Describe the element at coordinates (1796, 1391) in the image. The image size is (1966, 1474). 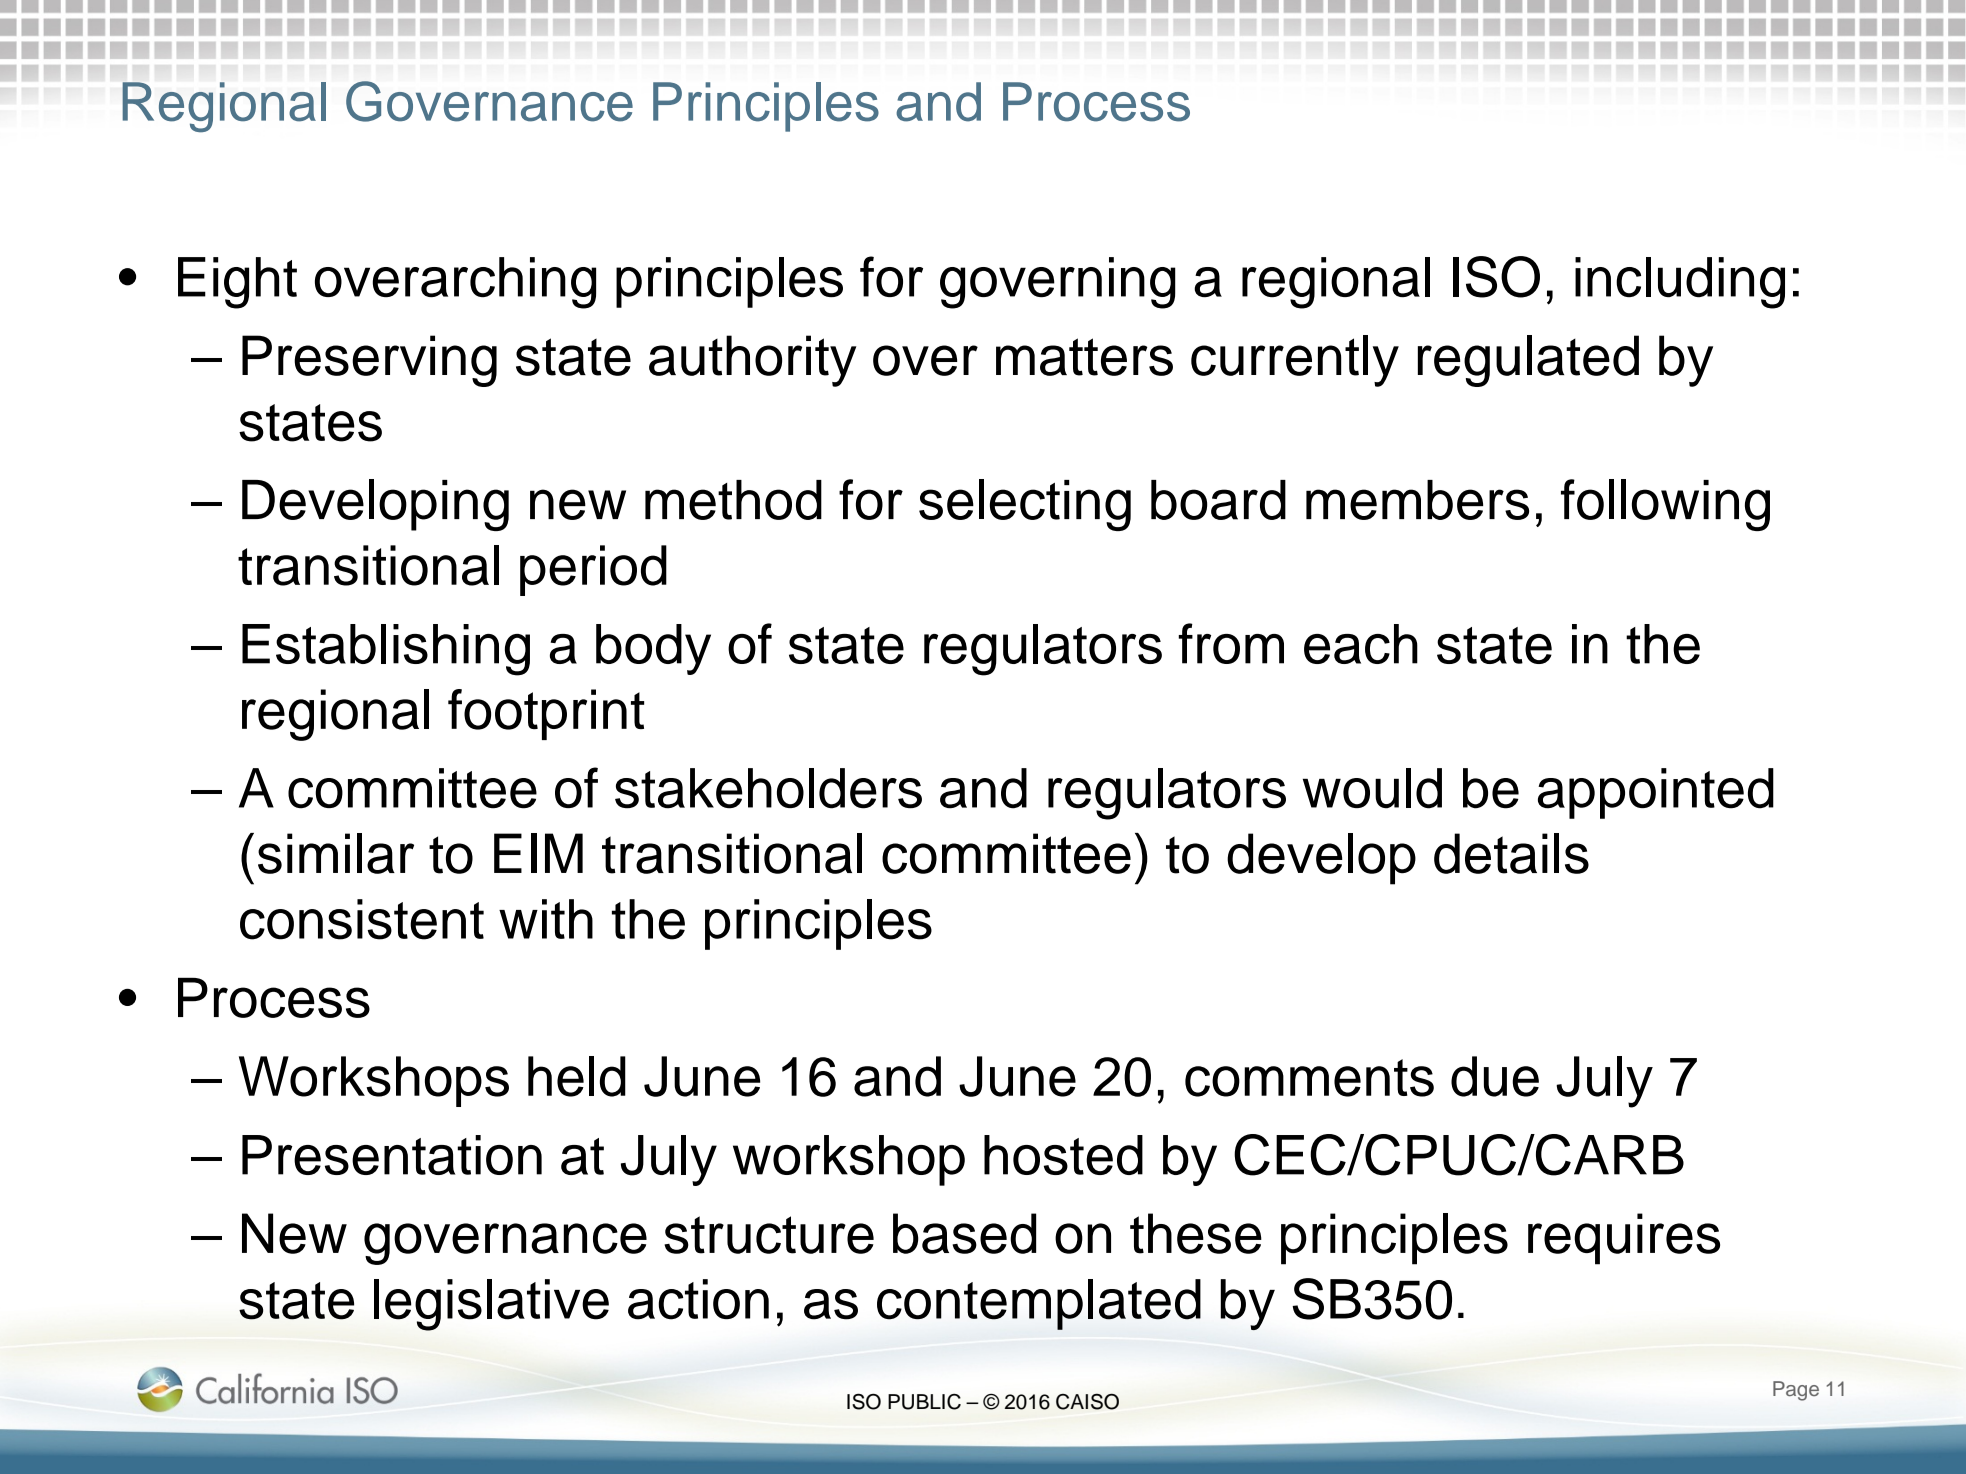
I see `Page` at that location.
